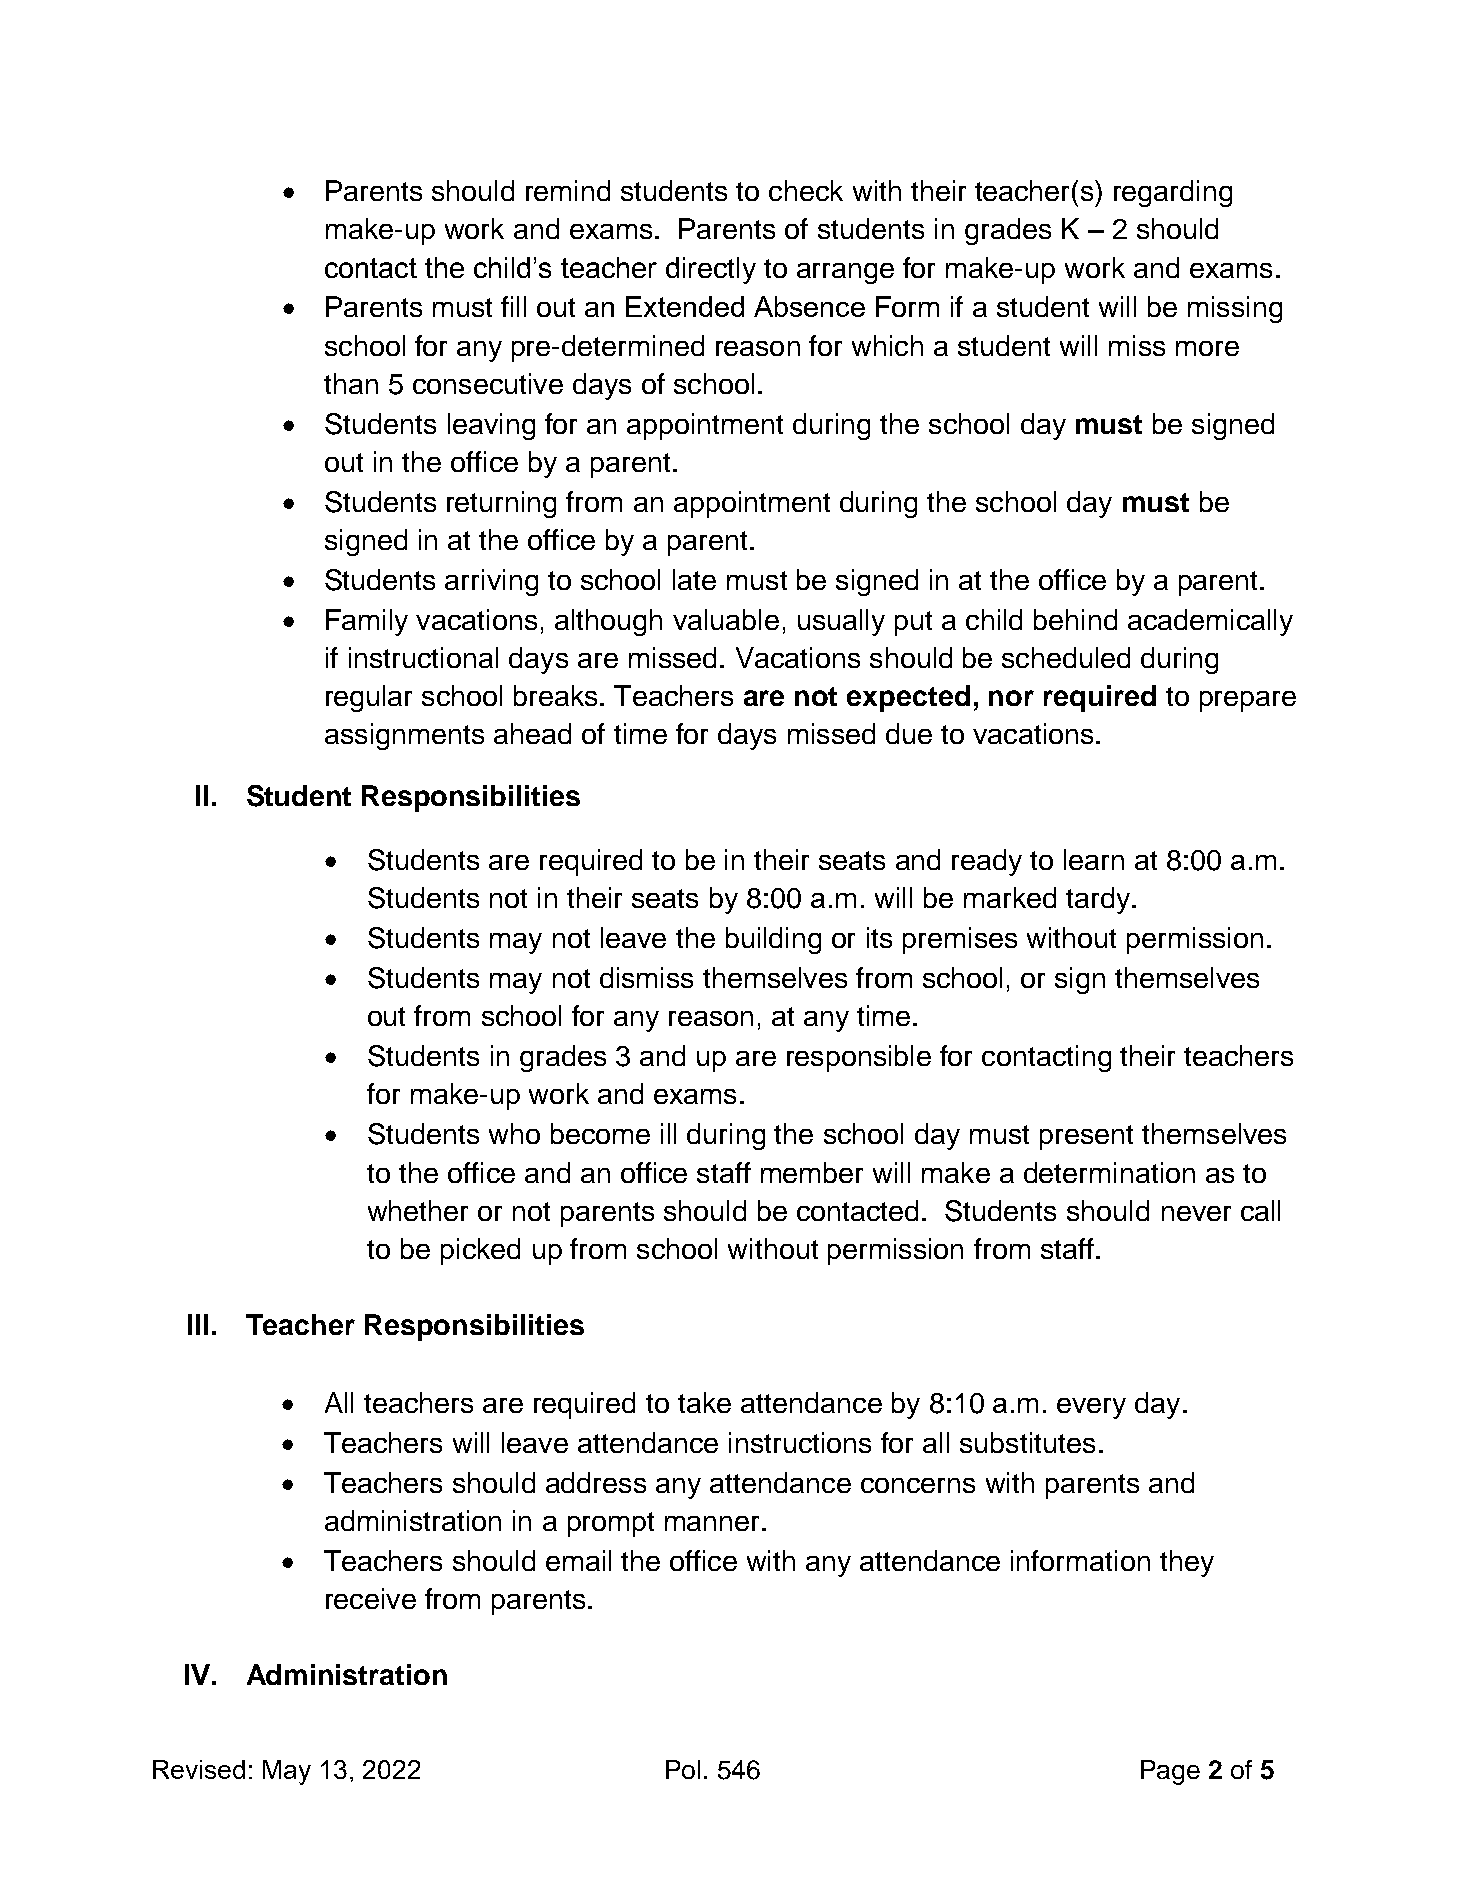 Image resolution: width=1468 pixels, height=1900 pixels. Describe the element at coordinates (1173, 193) in the screenshot. I see `regarding` at that location.
